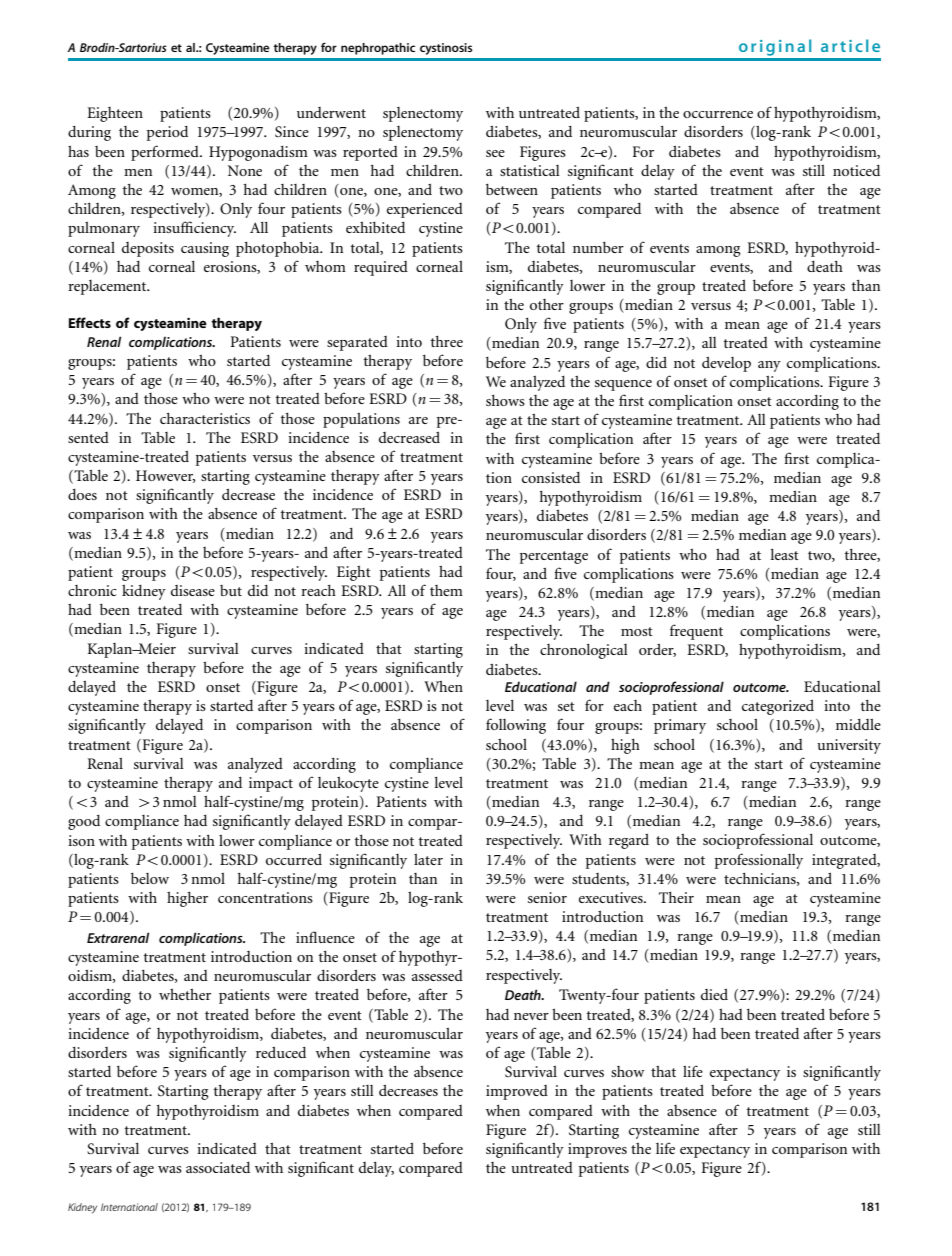  What do you see at coordinates (90, 322) in the image?
I see `Effects` at bounding box center [90, 322].
